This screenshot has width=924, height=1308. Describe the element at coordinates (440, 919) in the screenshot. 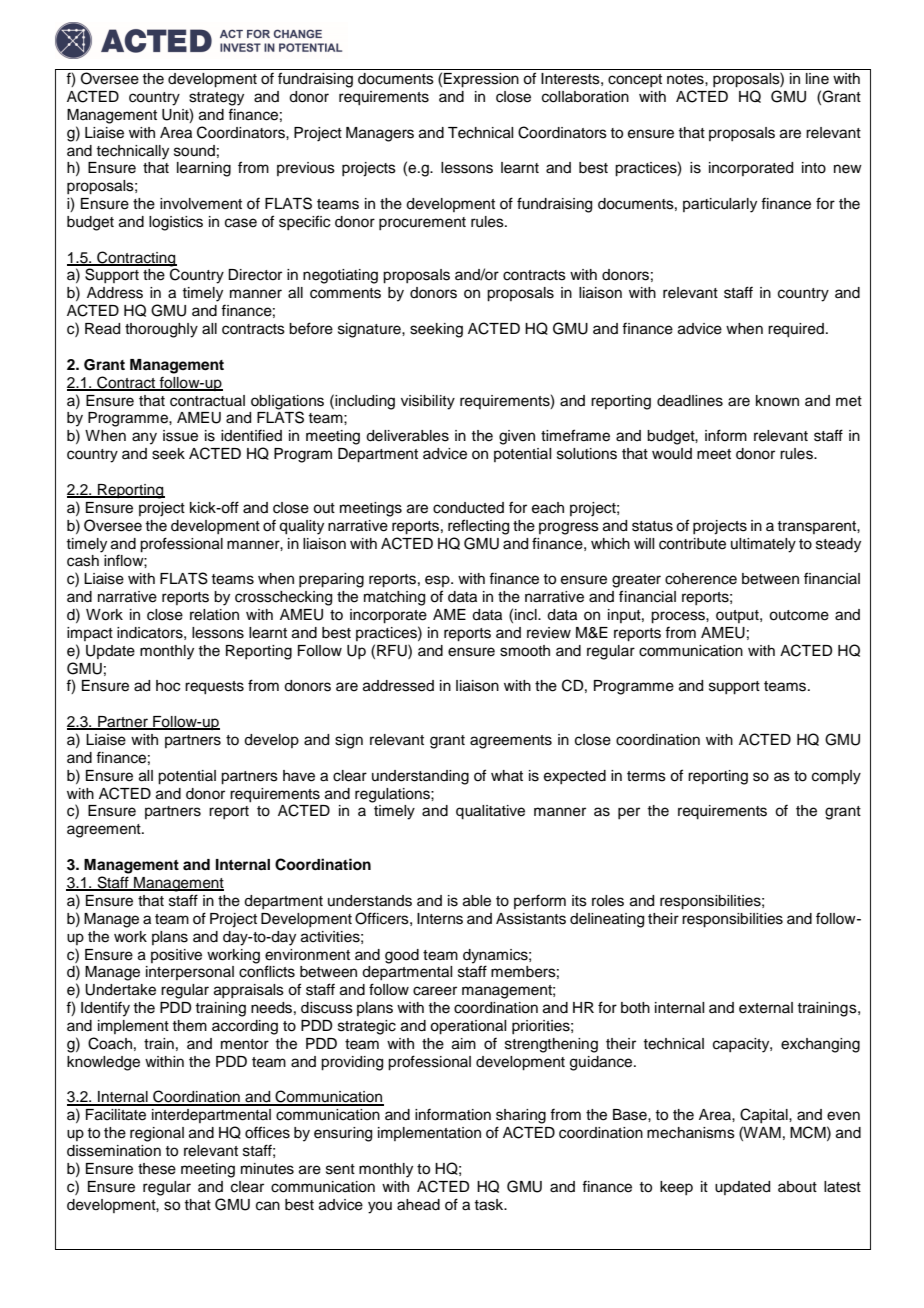

I see `Interns` at that location.
